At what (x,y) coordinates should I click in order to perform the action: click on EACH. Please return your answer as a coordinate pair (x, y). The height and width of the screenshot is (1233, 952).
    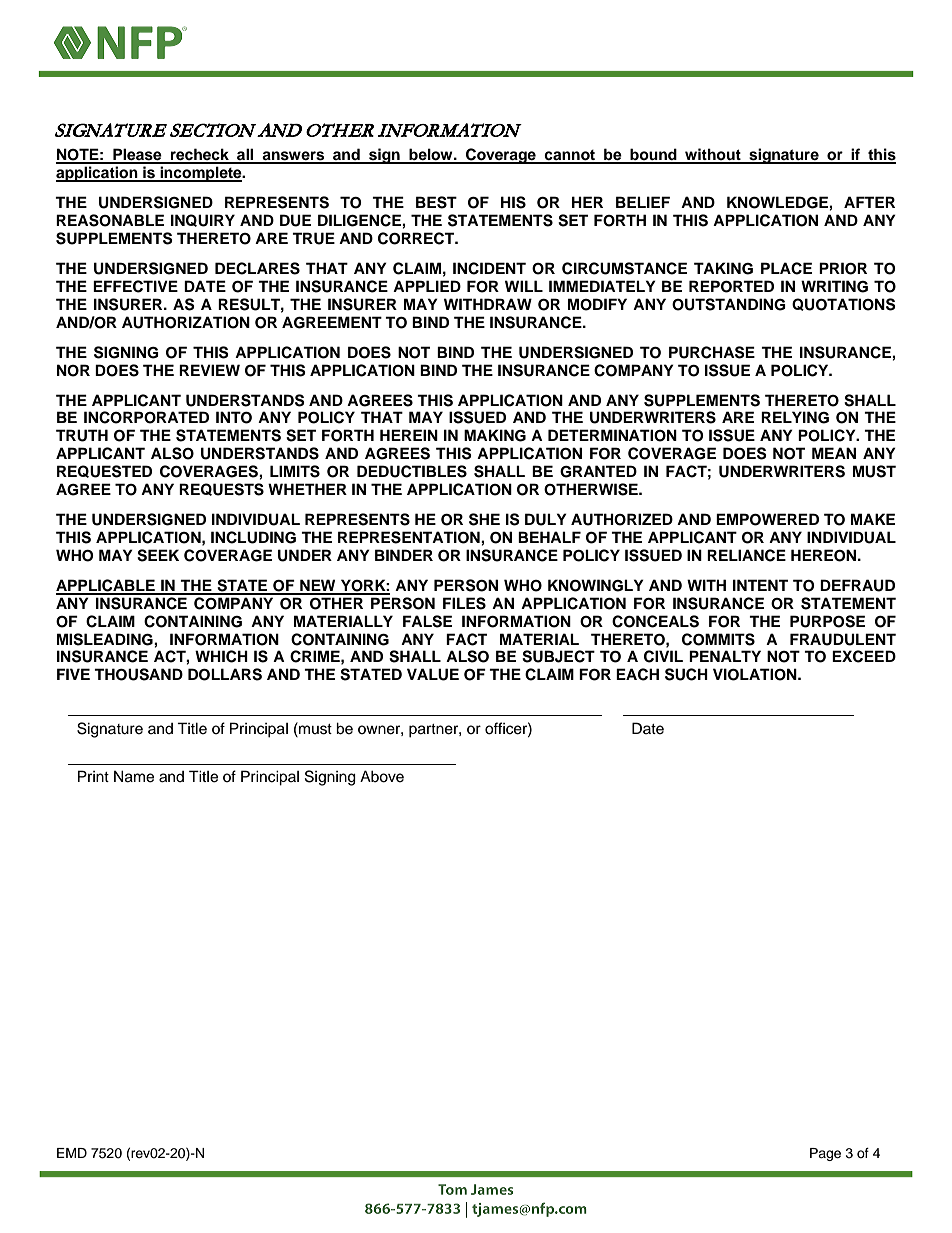
    Looking at the image, I should click on (637, 674).
